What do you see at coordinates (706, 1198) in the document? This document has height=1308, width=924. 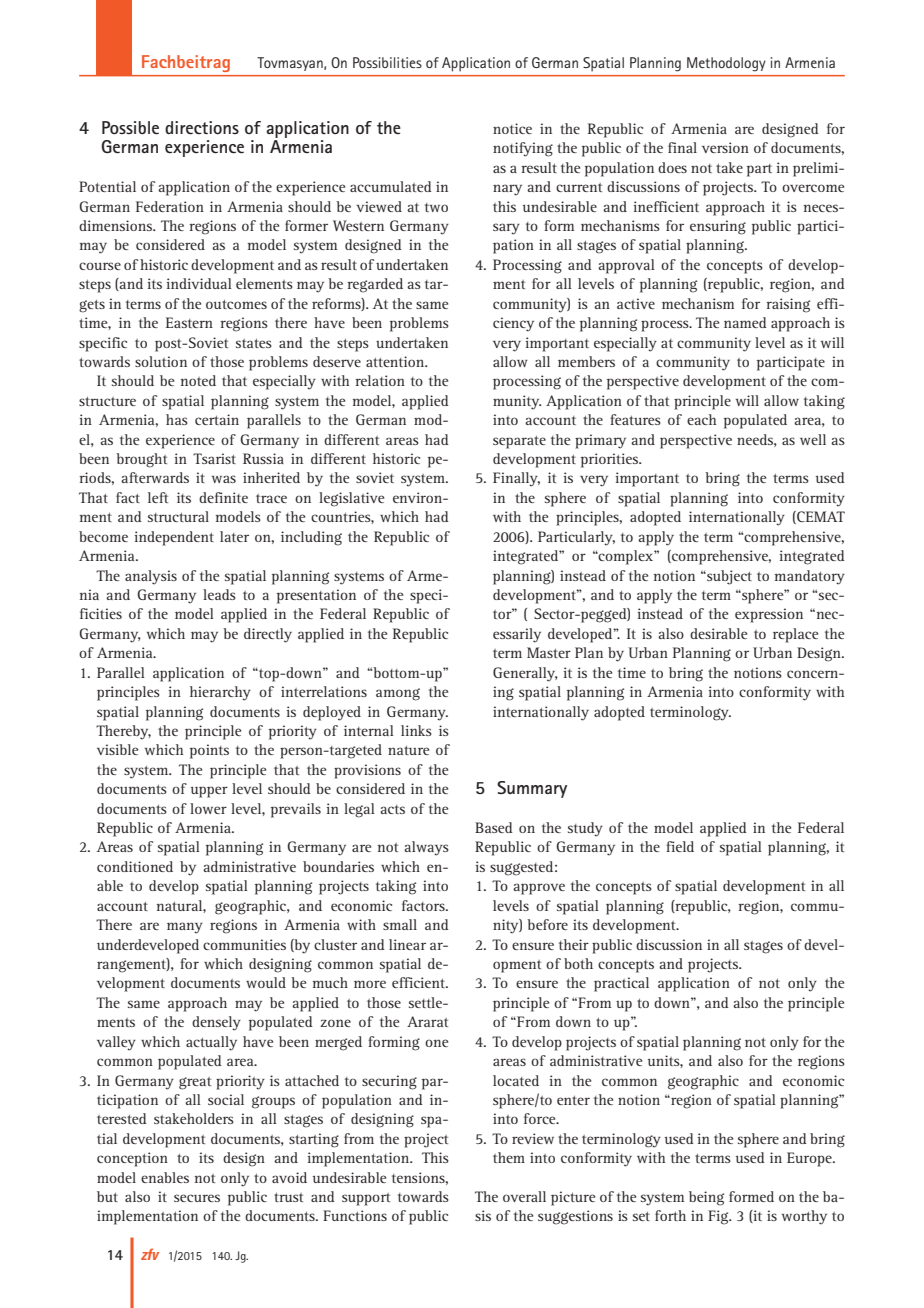 I see `being` at bounding box center [706, 1198].
